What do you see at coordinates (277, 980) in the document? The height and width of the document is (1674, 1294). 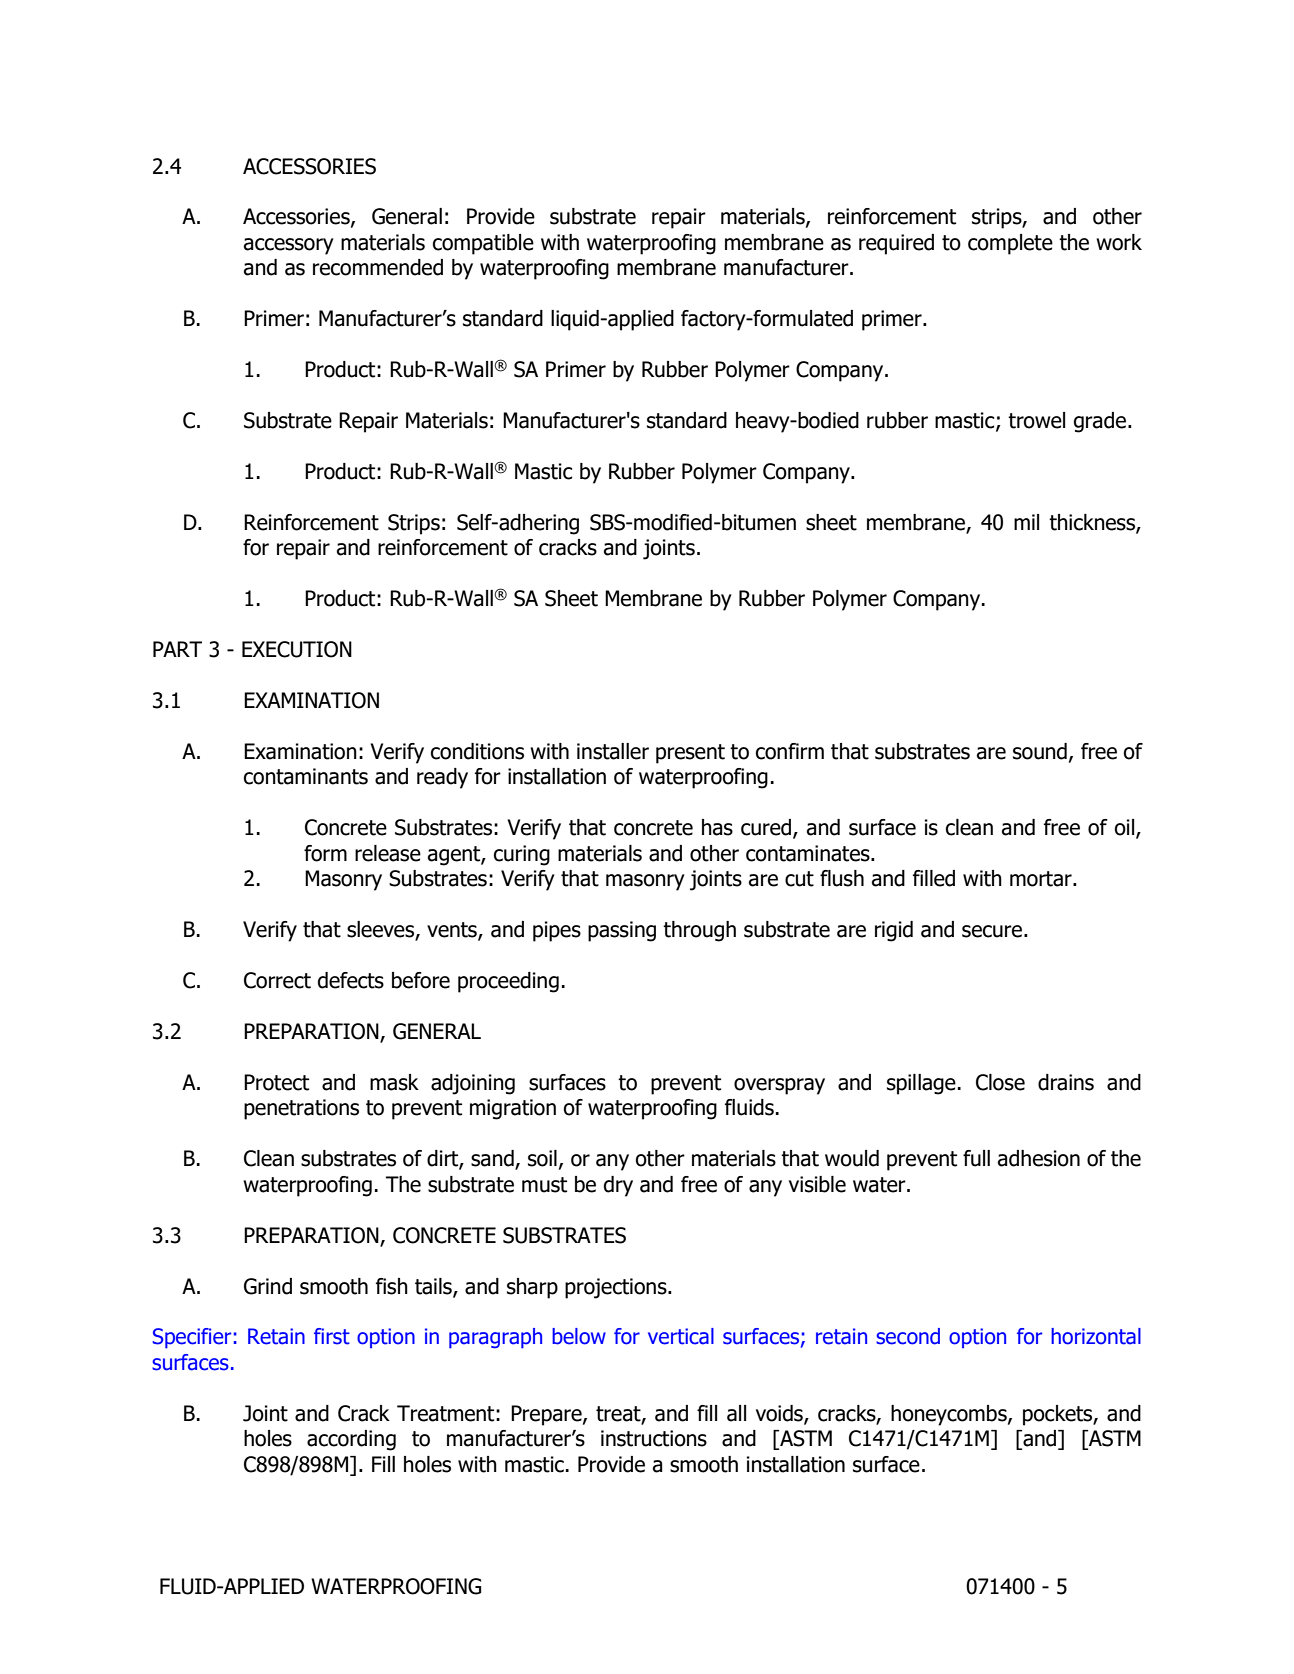 I see `Correct` at bounding box center [277, 980].
